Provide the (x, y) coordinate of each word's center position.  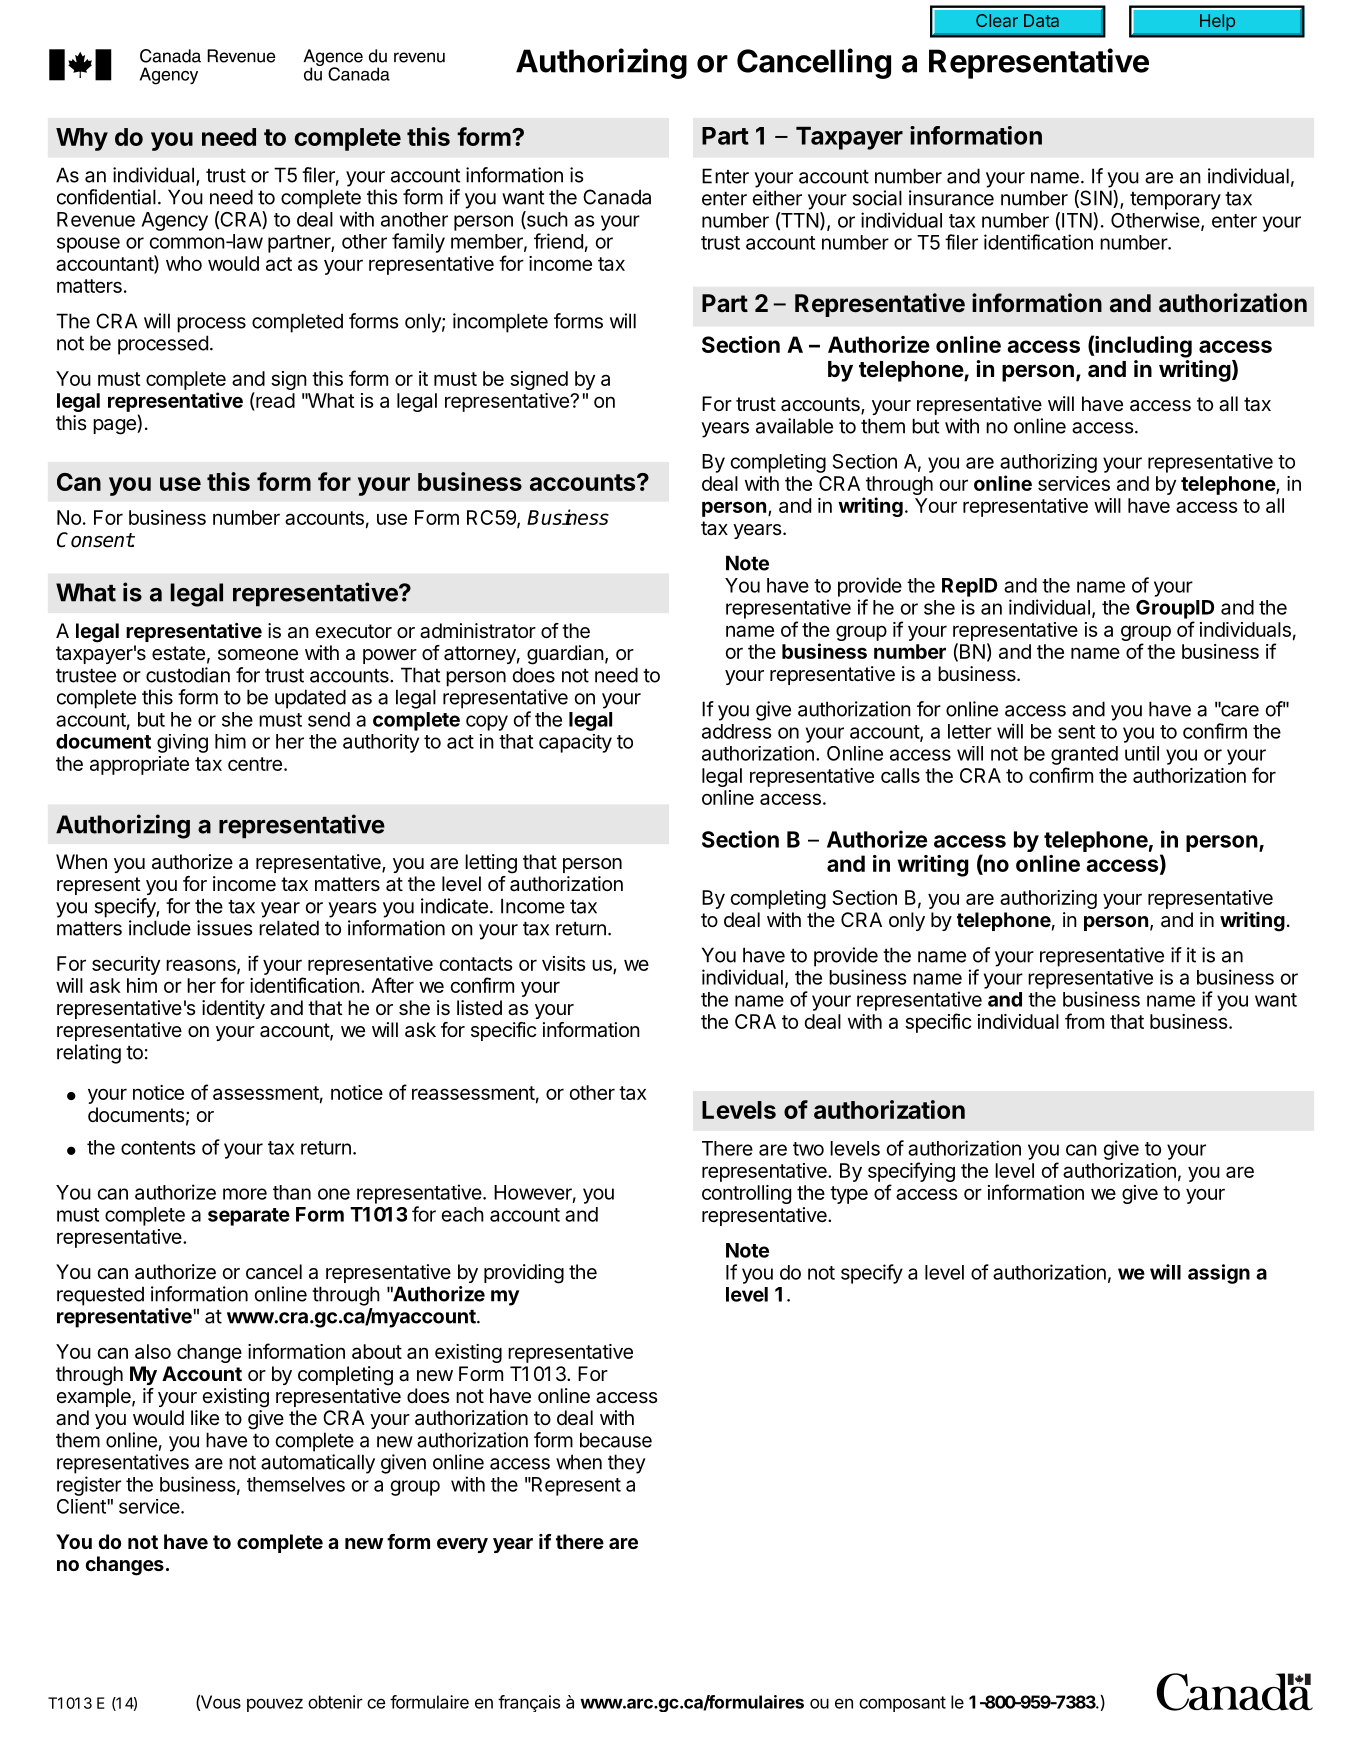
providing (524, 1274)
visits (564, 963)
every (462, 1545)
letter (970, 731)
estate (178, 653)
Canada (617, 197)
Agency (174, 221)
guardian (565, 655)
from (1084, 1021)
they (627, 1464)
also (153, 1351)
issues (224, 928)
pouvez (275, 1705)
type (849, 1195)
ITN (1078, 221)
